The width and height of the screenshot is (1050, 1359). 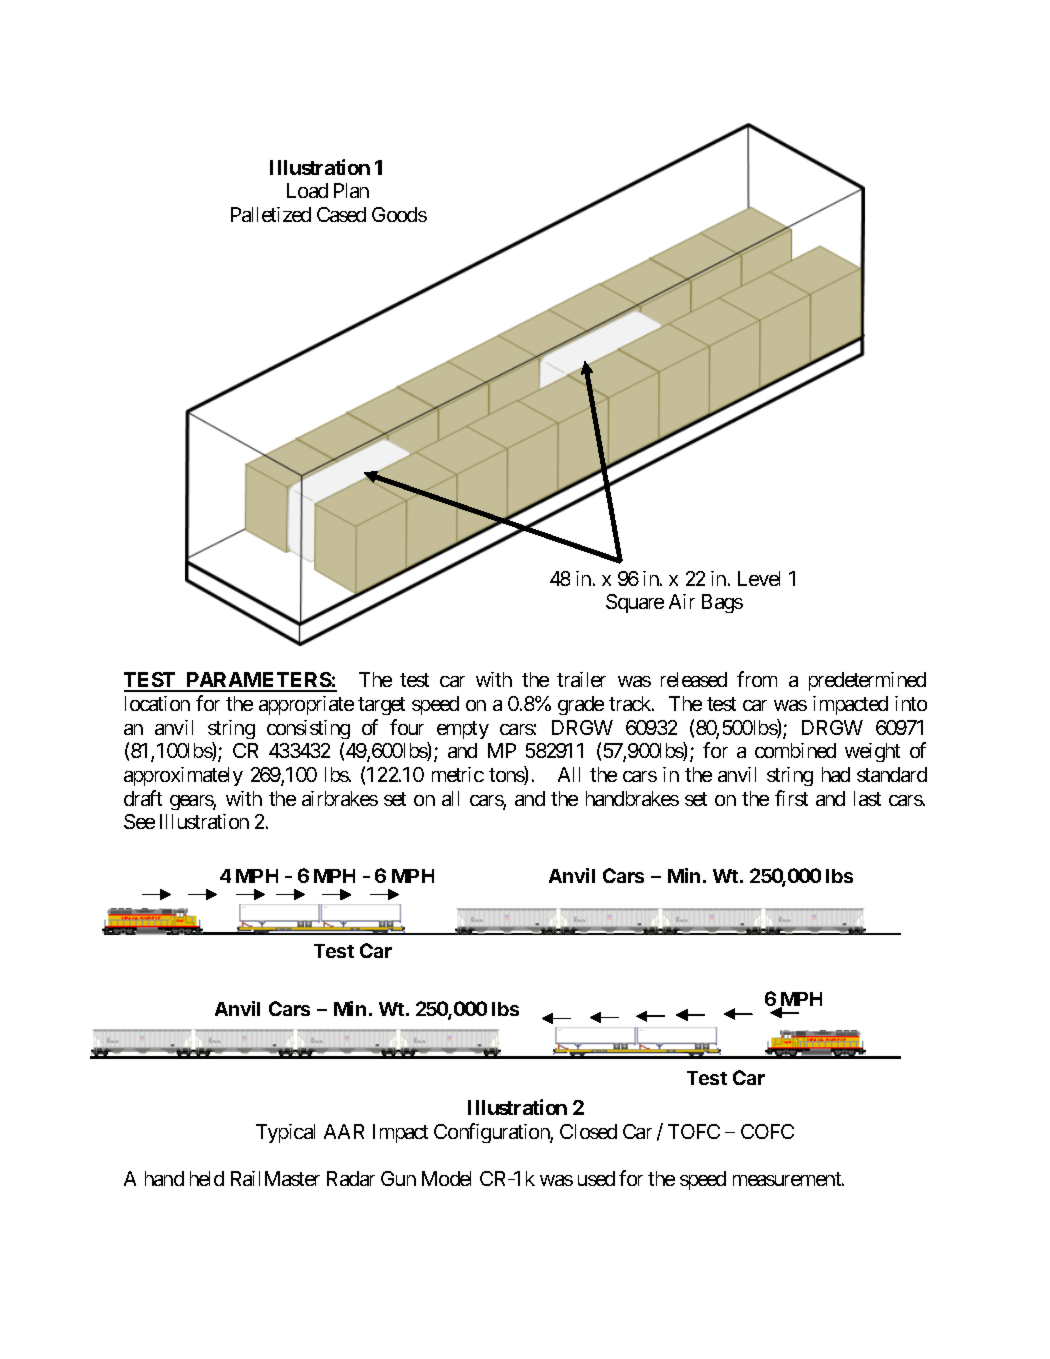 I want to click on Square, so click(x=635, y=603).
